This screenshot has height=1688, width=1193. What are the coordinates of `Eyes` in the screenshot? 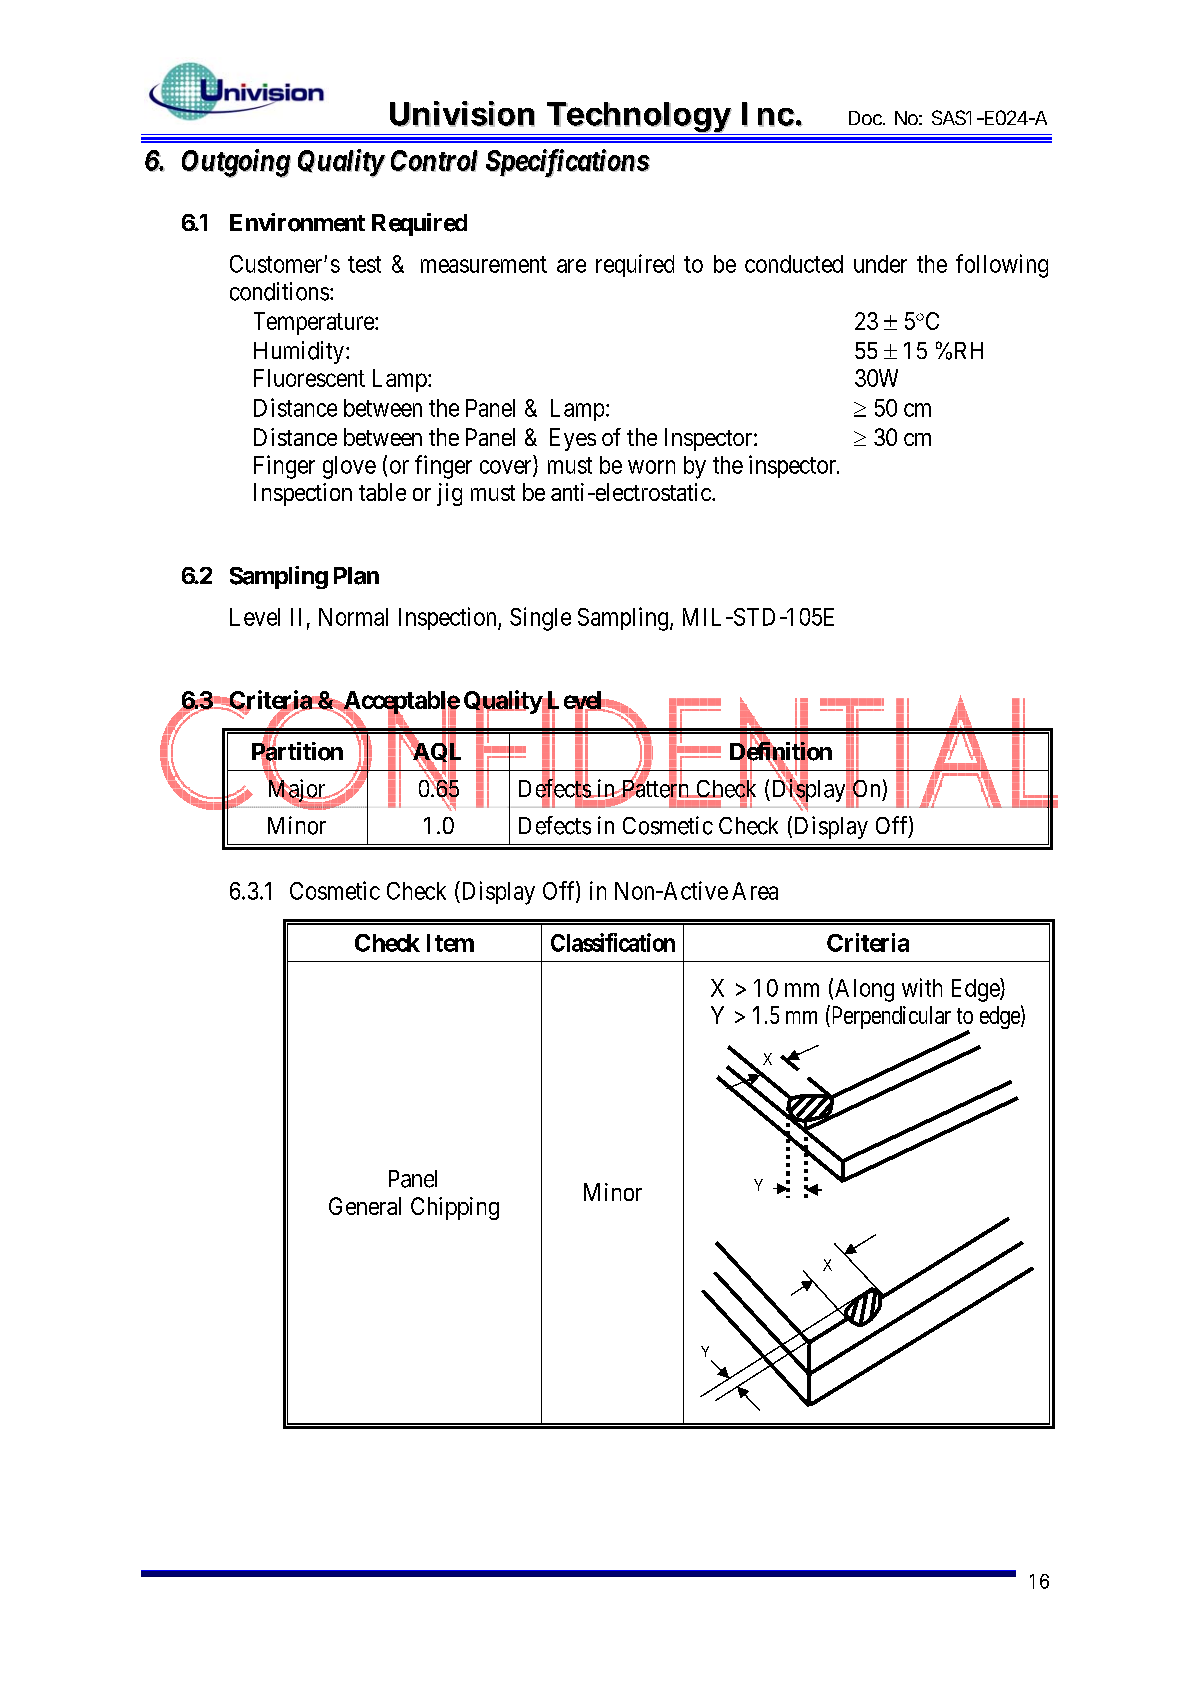 It's located at (573, 439).
